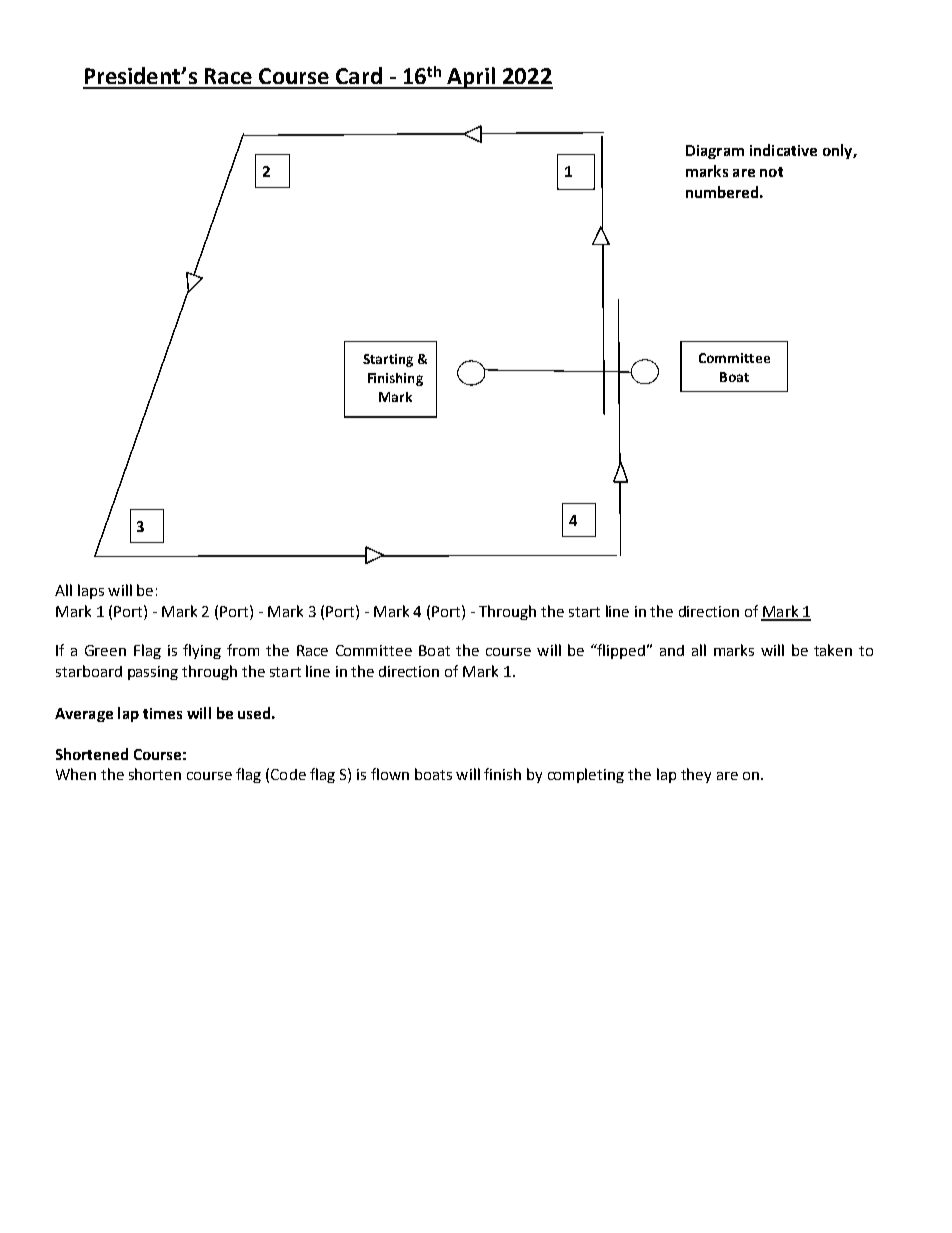  I want to click on flipped, so click(620, 651).
